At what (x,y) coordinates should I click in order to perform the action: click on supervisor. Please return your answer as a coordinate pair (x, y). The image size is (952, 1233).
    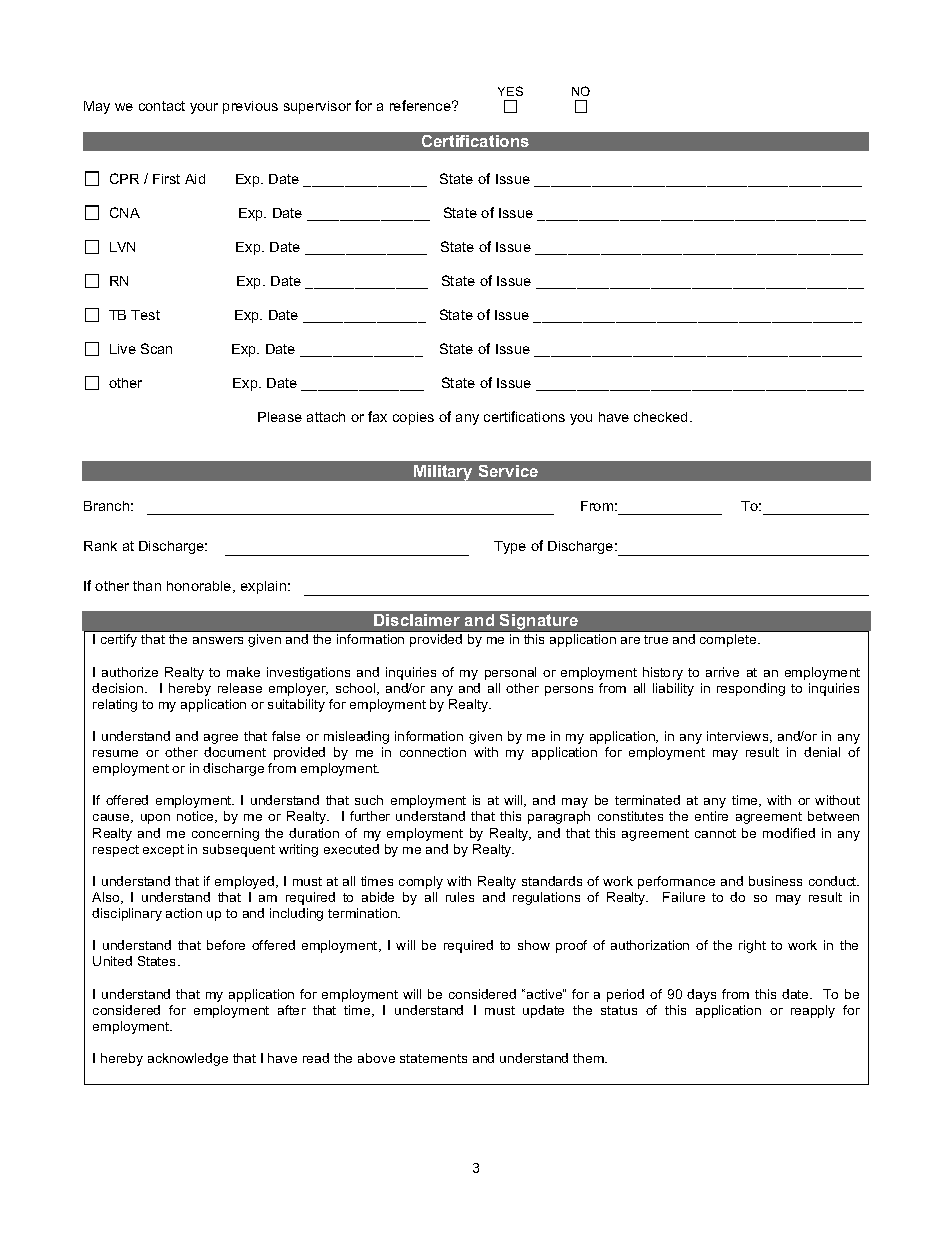
    Looking at the image, I should click on (317, 107).
